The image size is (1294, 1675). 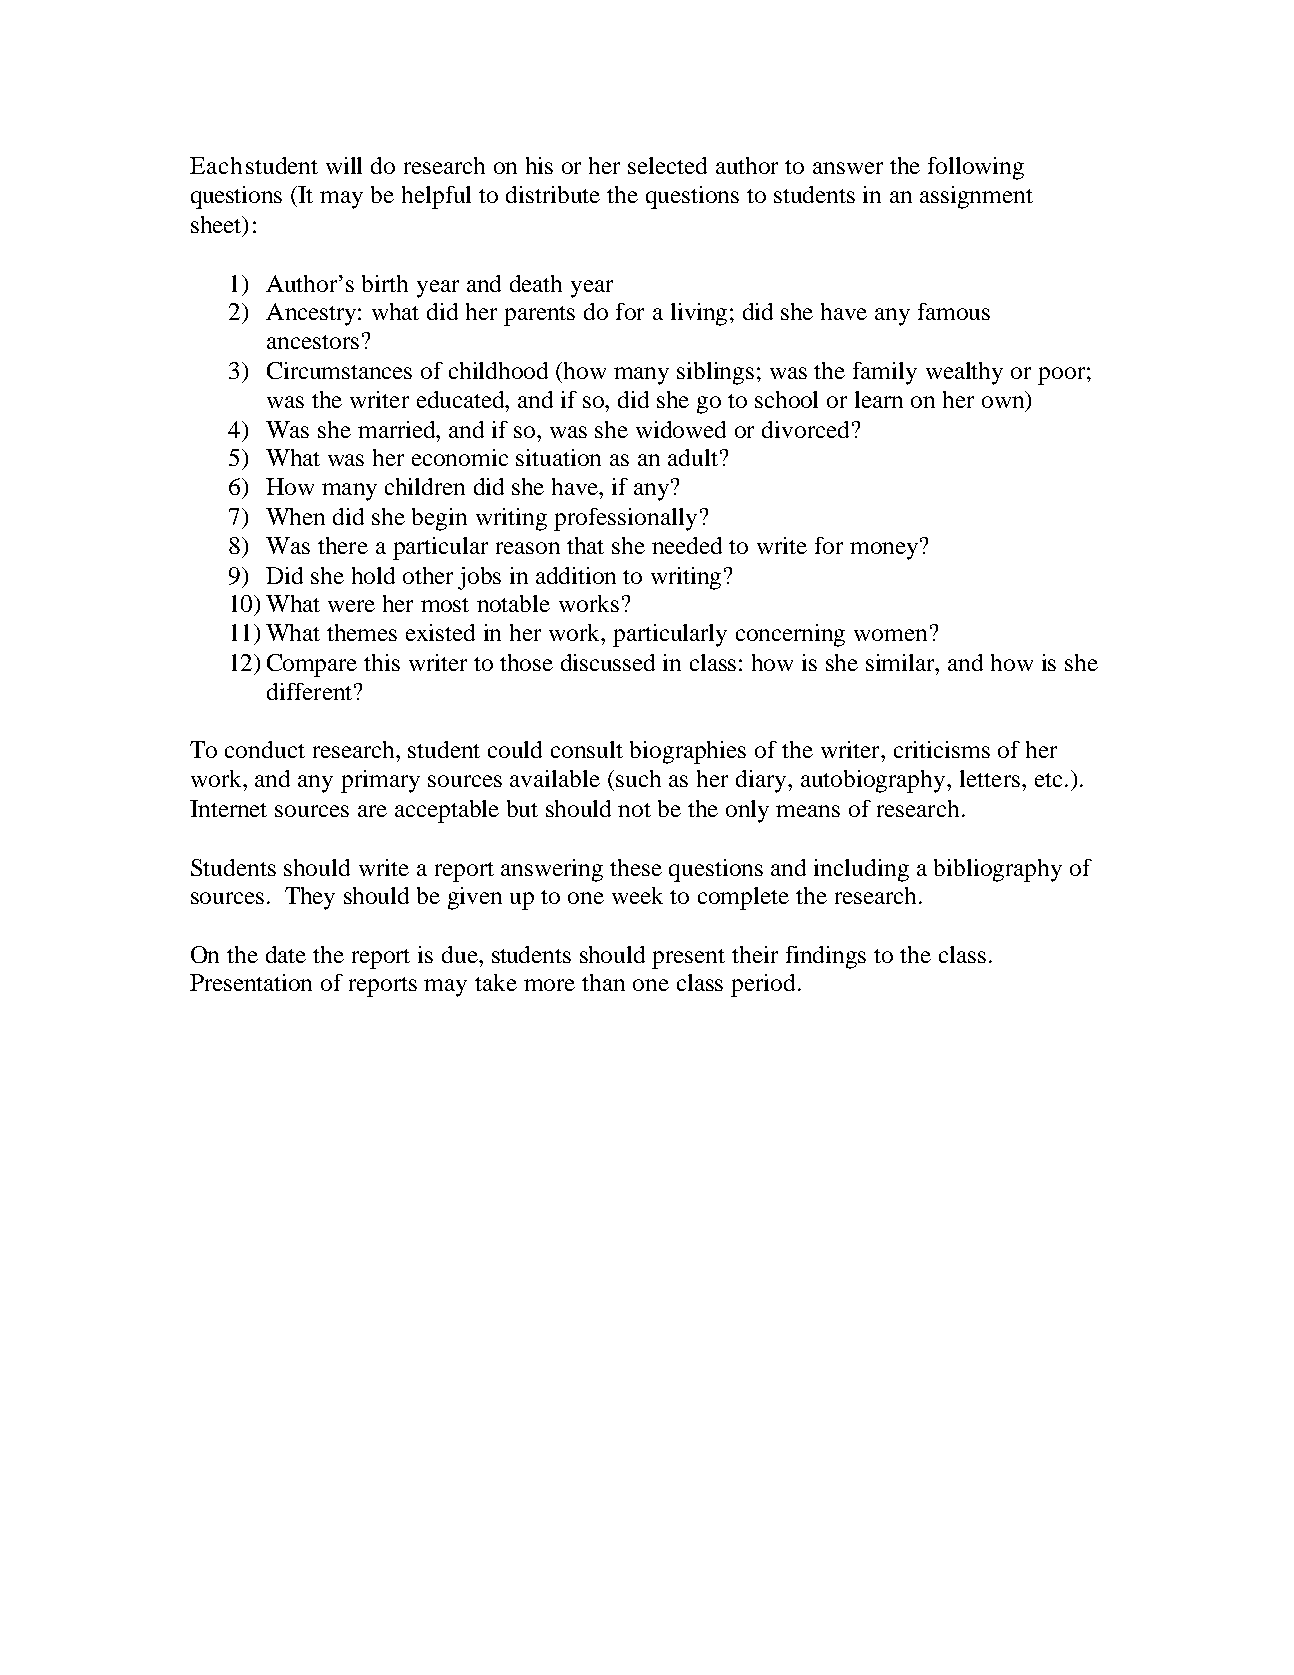 What do you see at coordinates (826, 957) in the screenshot?
I see `findings` at bounding box center [826, 957].
